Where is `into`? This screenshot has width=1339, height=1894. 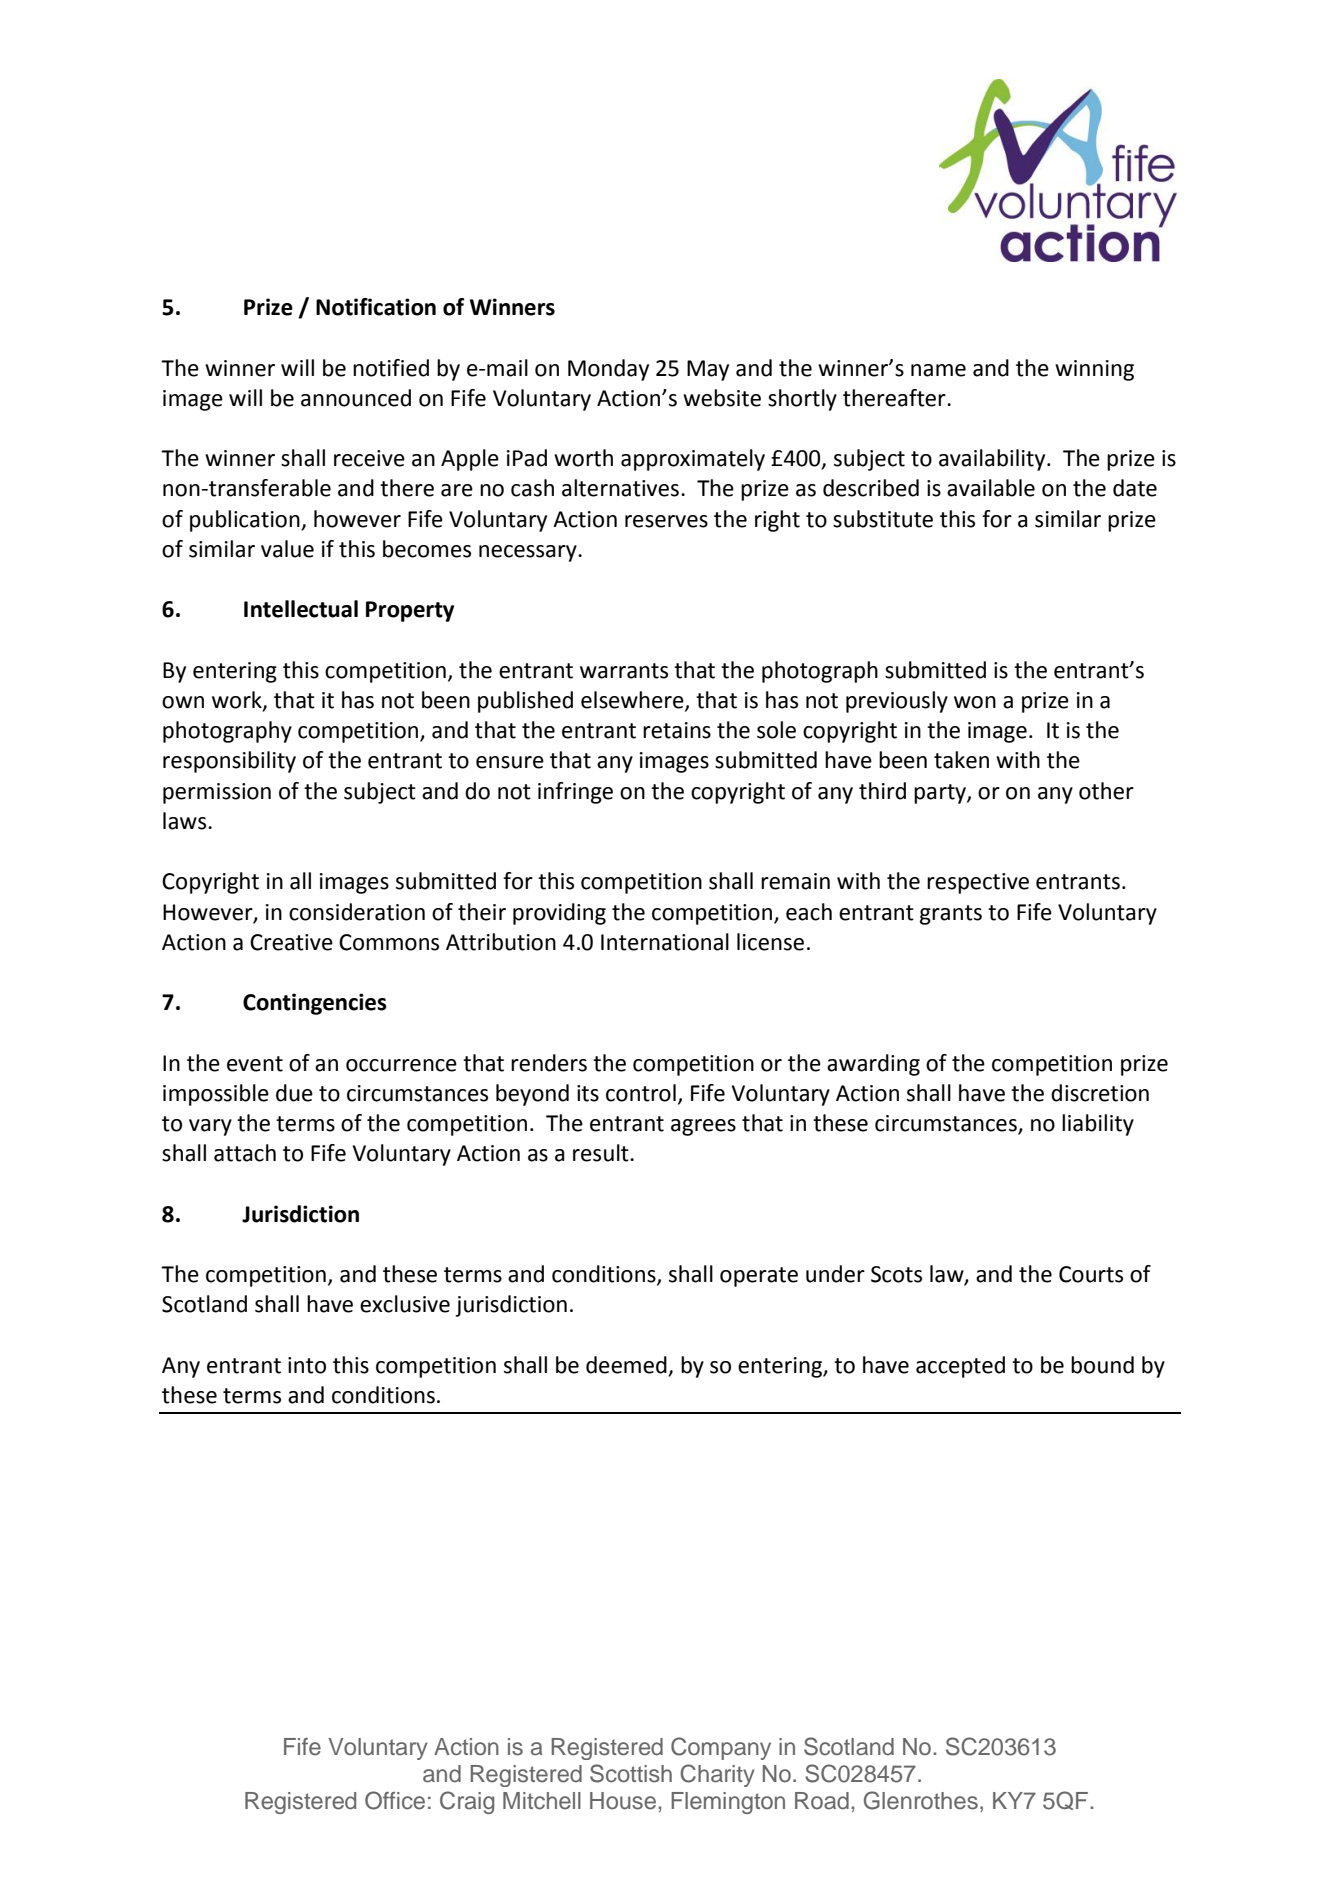
into is located at coordinates (307, 1365).
